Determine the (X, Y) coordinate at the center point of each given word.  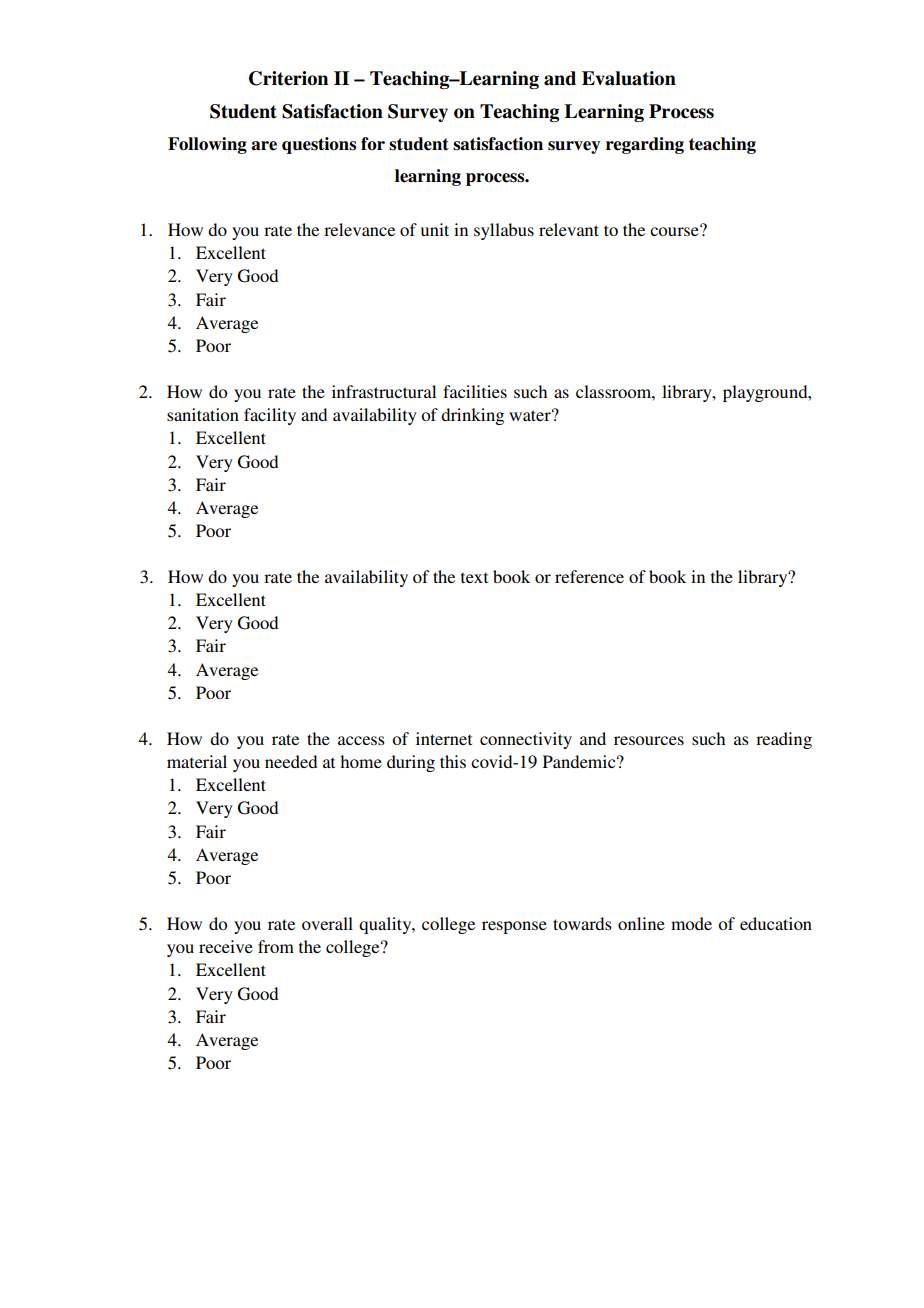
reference (589, 576)
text (474, 577)
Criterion (288, 78)
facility (270, 416)
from (276, 946)
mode (691, 923)
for (373, 143)
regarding (645, 145)
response (514, 927)
